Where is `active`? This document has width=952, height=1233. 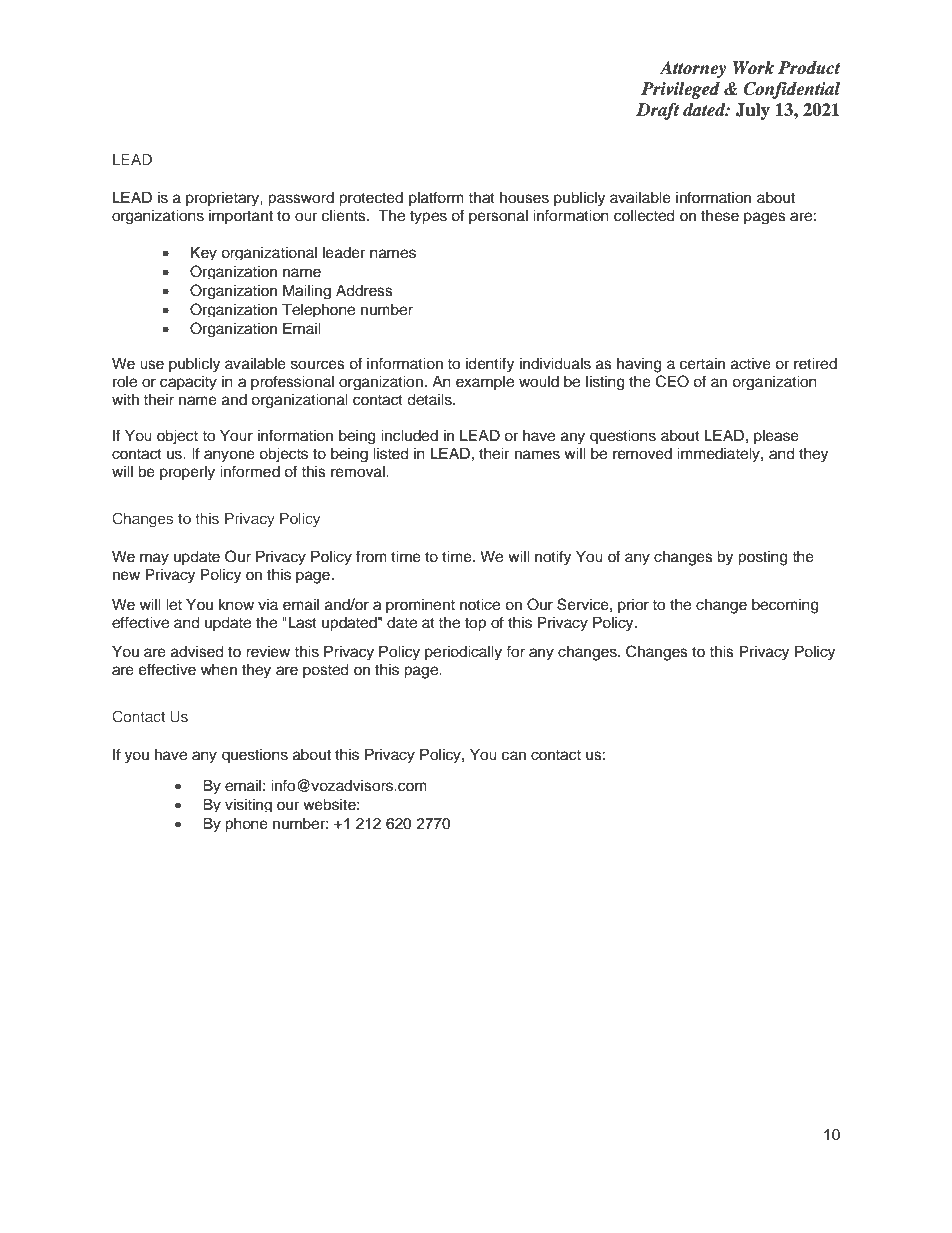
active is located at coordinates (751, 364).
